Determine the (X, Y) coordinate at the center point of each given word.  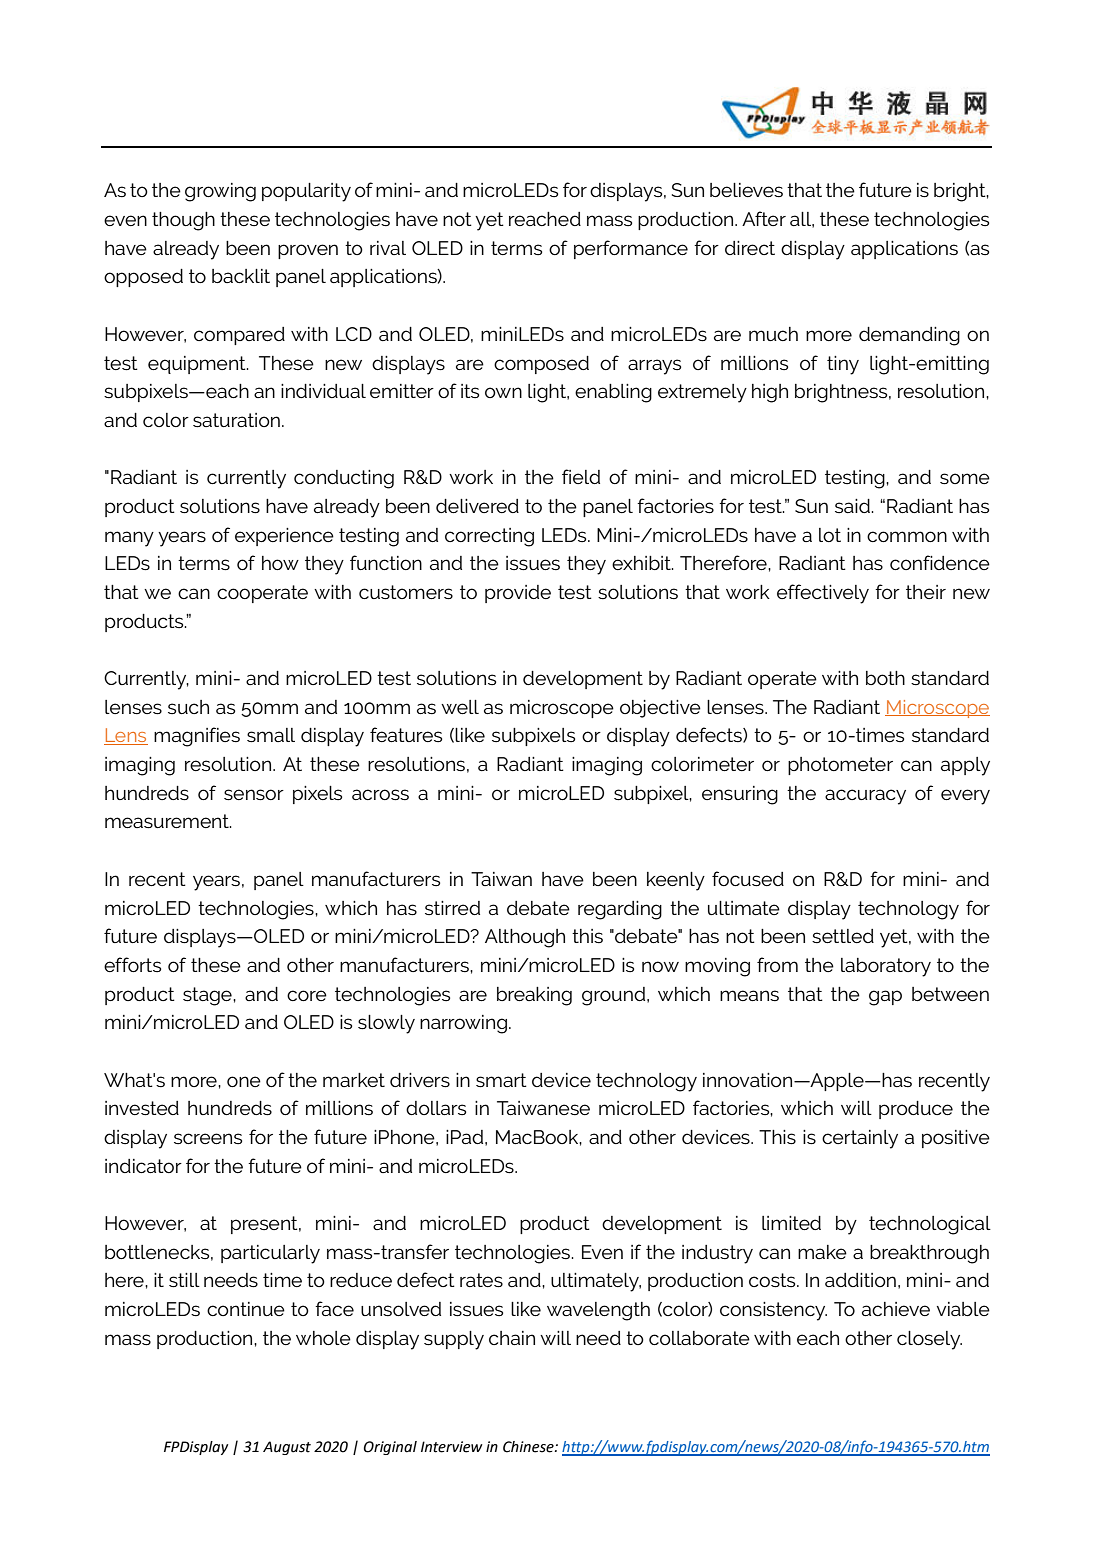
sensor (254, 794)
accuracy (865, 797)
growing (220, 192)
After (764, 218)
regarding (620, 910)
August (287, 1448)
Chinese (529, 1447)
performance (631, 249)
